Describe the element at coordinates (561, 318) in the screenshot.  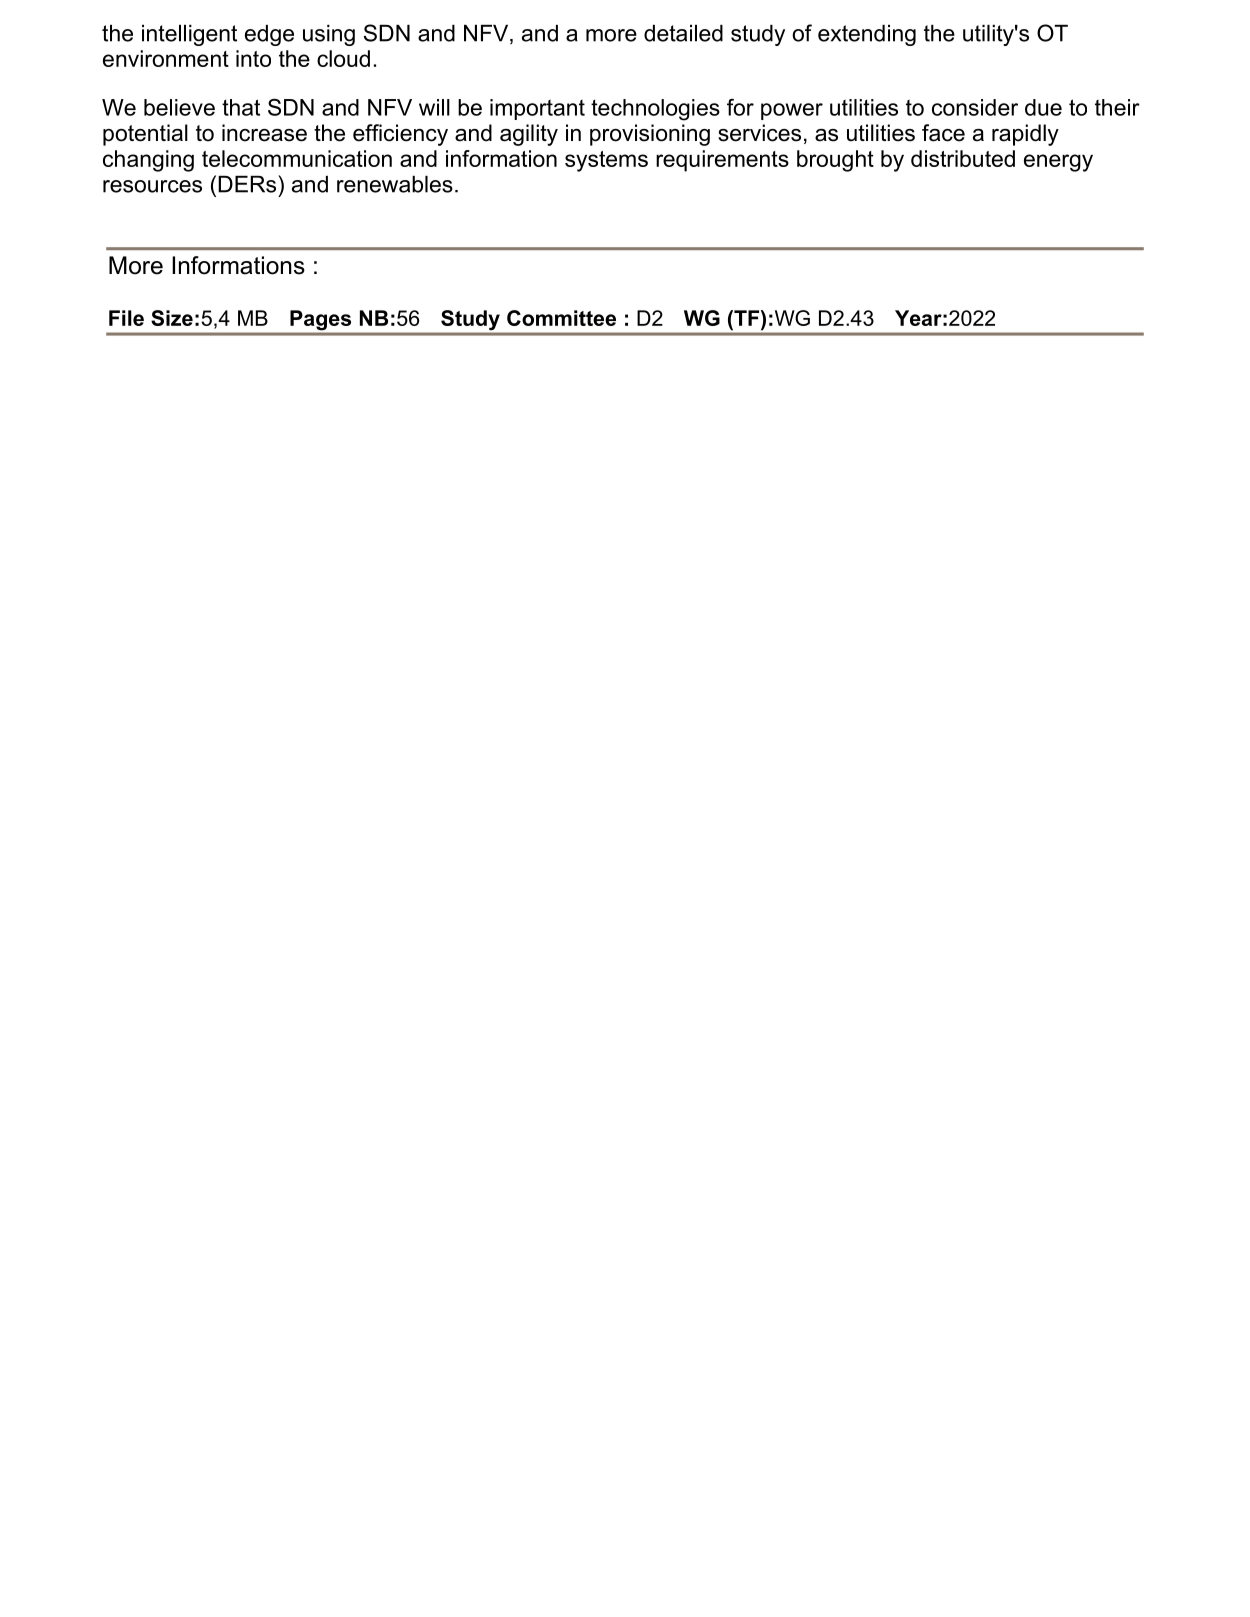
I see `Committee` at that location.
